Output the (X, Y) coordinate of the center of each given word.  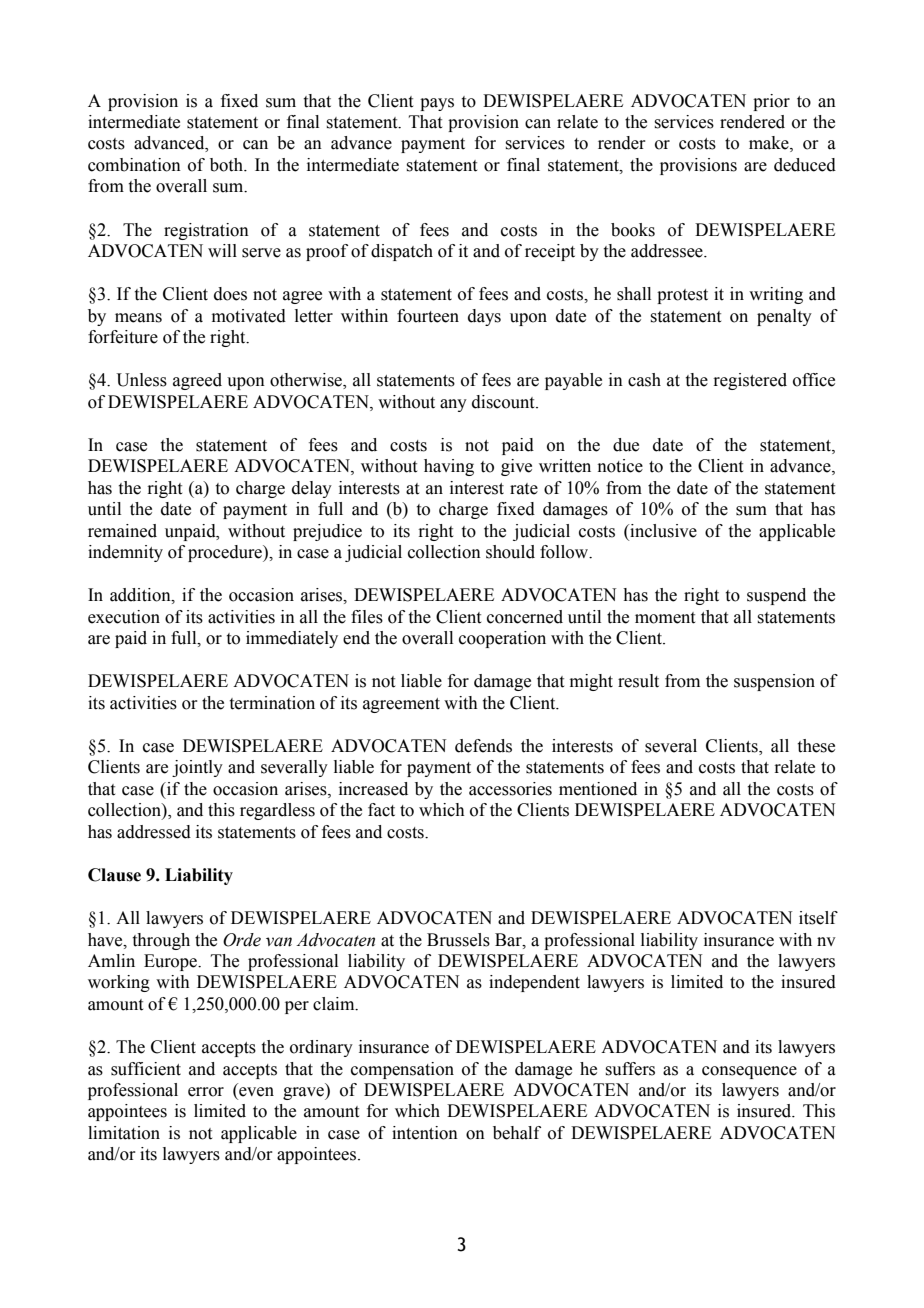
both (227, 165)
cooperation (502, 639)
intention (425, 1133)
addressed (154, 832)
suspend (776, 596)
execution (124, 617)
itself (818, 918)
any (453, 405)
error (206, 1092)
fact (381, 810)
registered (750, 381)
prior (771, 102)
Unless (141, 380)
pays (437, 104)
